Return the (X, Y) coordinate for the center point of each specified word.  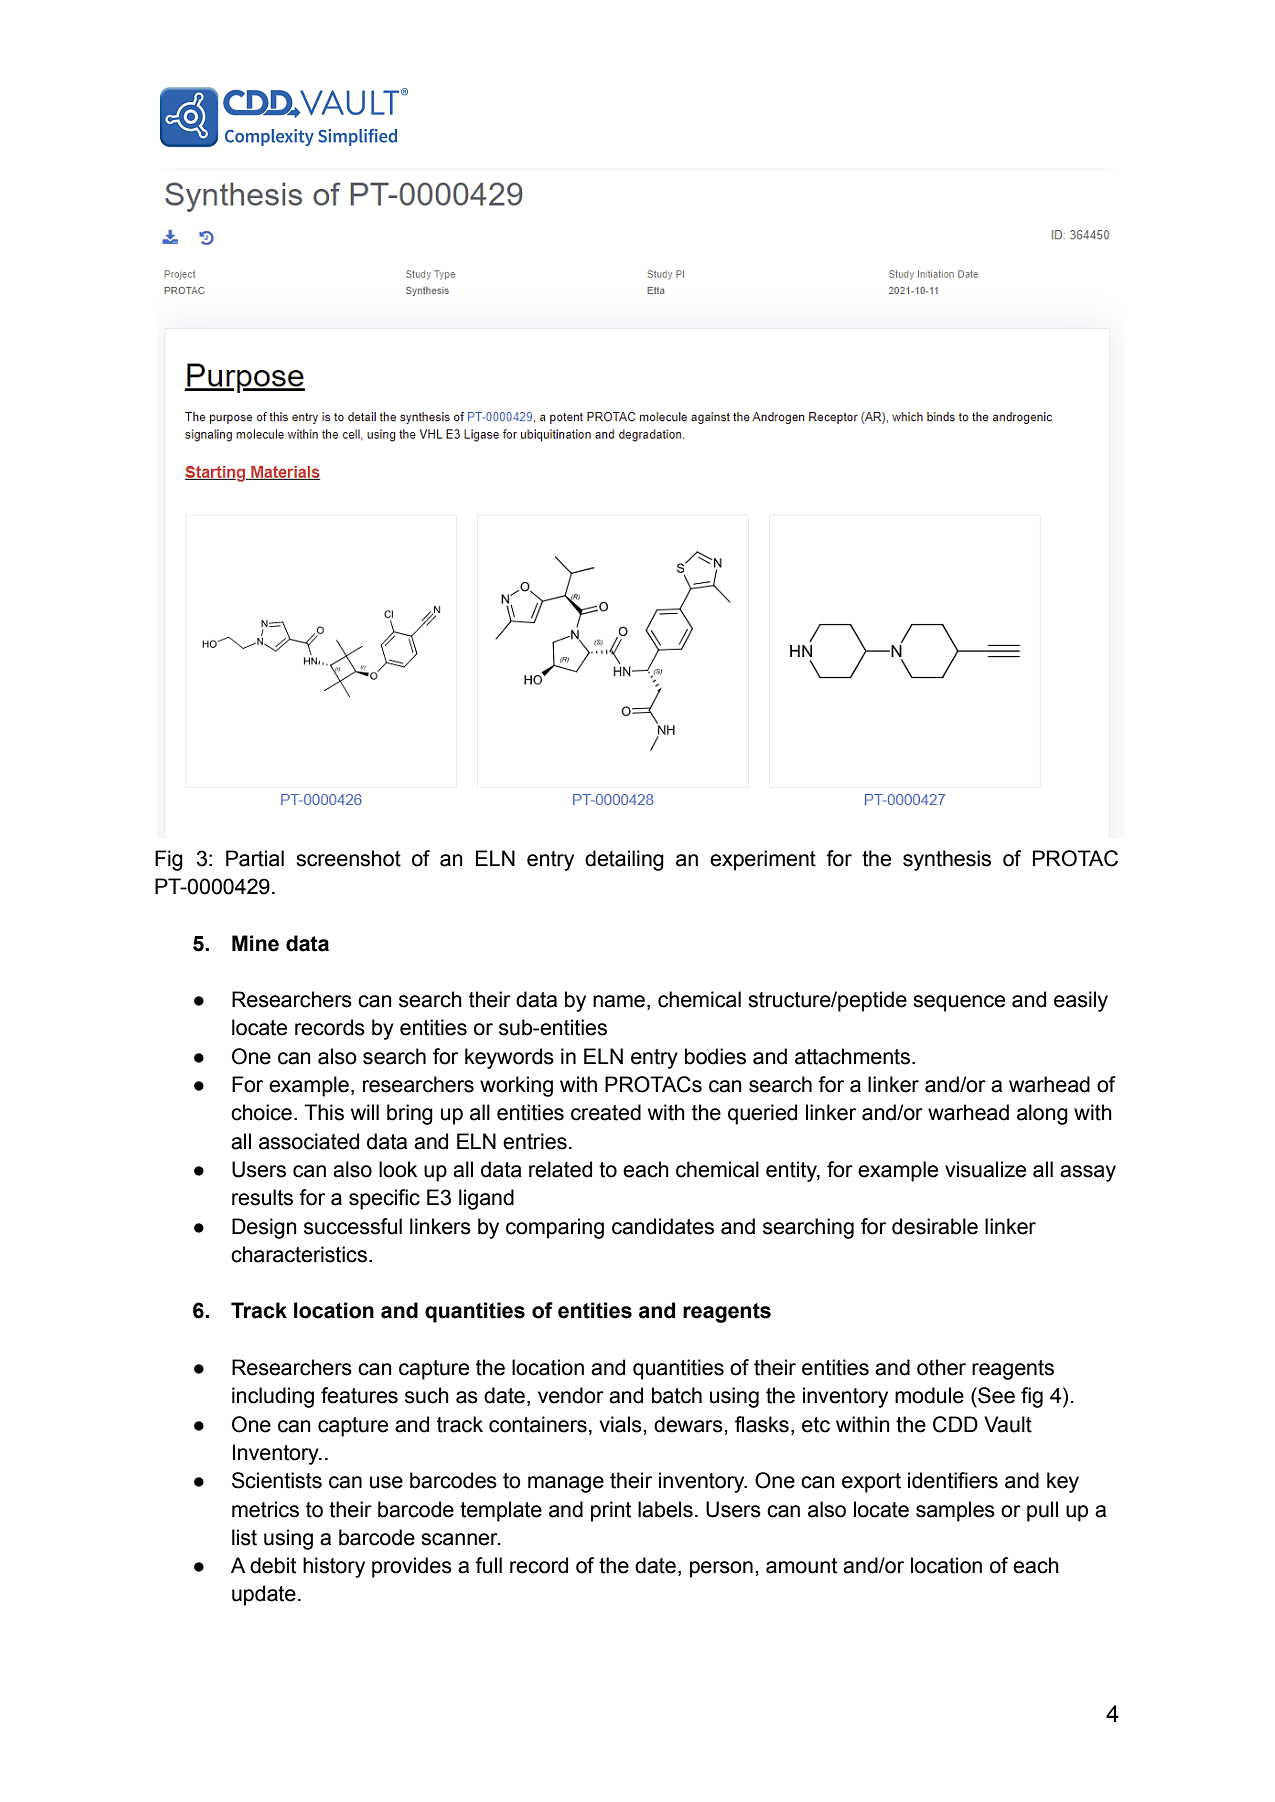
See (995, 1395)
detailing (624, 860)
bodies (715, 1056)
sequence (959, 1003)
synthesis (947, 860)
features (359, 1395)
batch (677, 1395)
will (365, 1112)
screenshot (348, 858)
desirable (935, 1226)
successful (353, 1226)
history (334, 1567)
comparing (555, 1228)
